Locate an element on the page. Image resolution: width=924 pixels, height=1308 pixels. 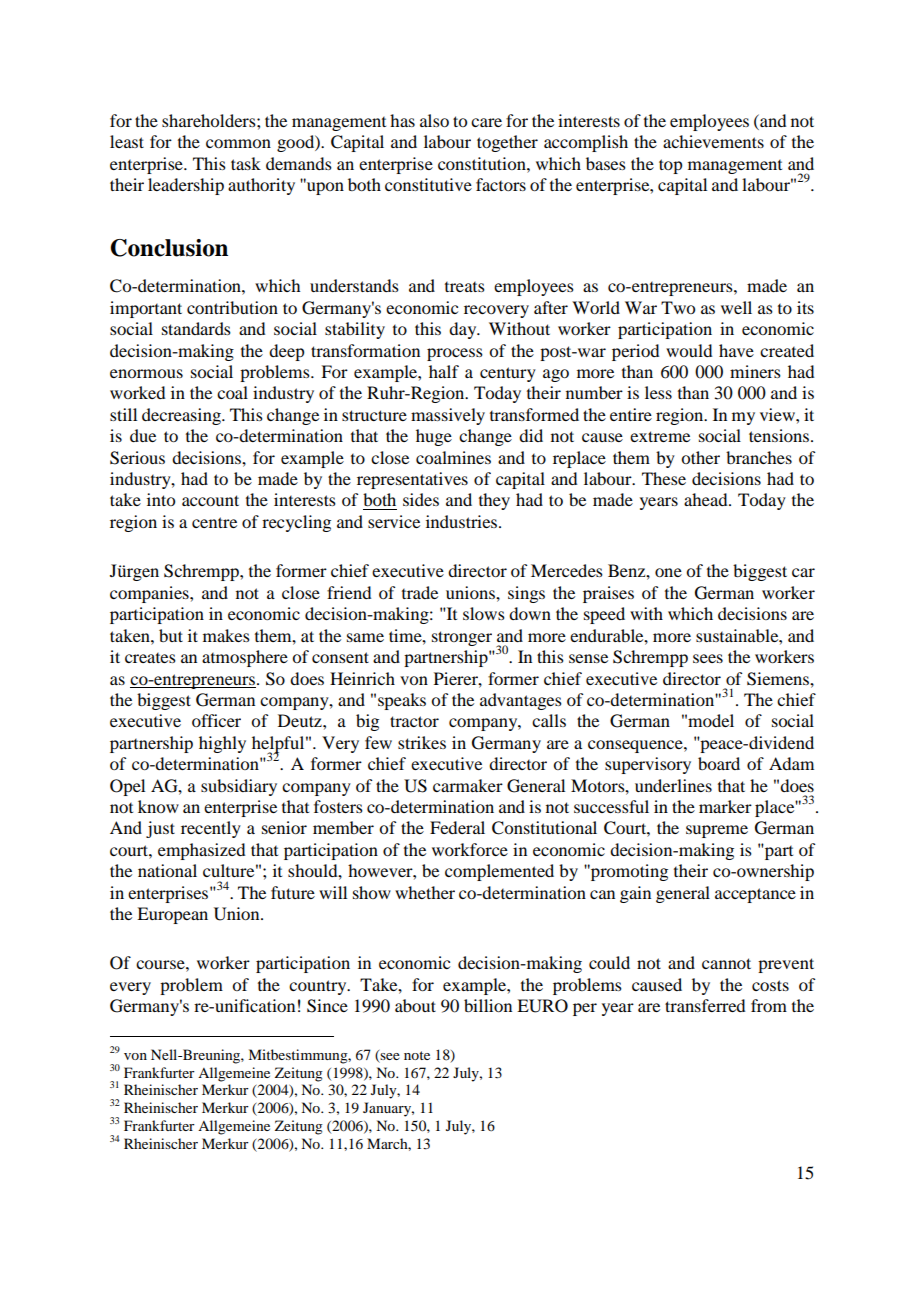
together is located at coordinates (507, 143).
